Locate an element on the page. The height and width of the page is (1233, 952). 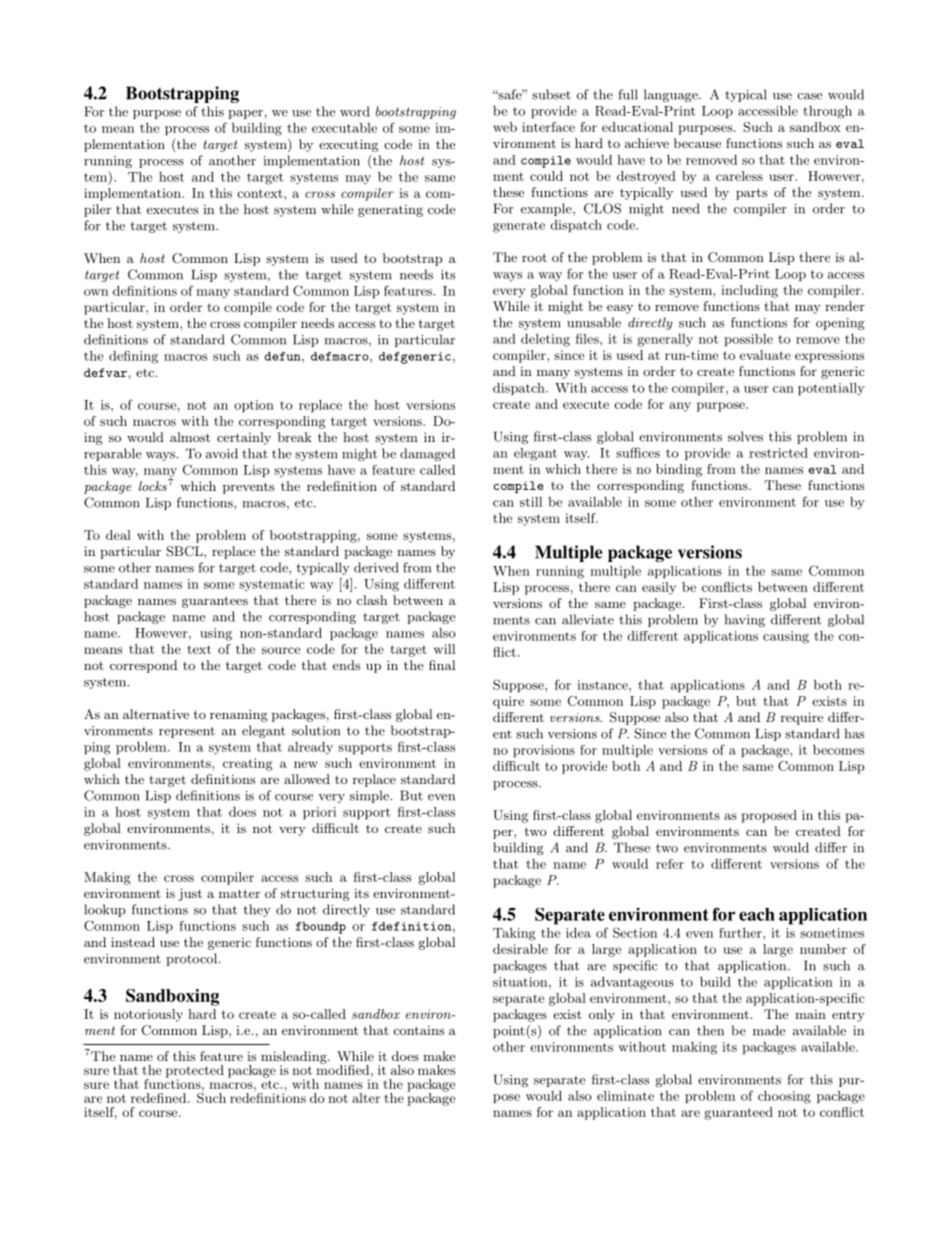
becomes is located at coordinates (838, 750).
